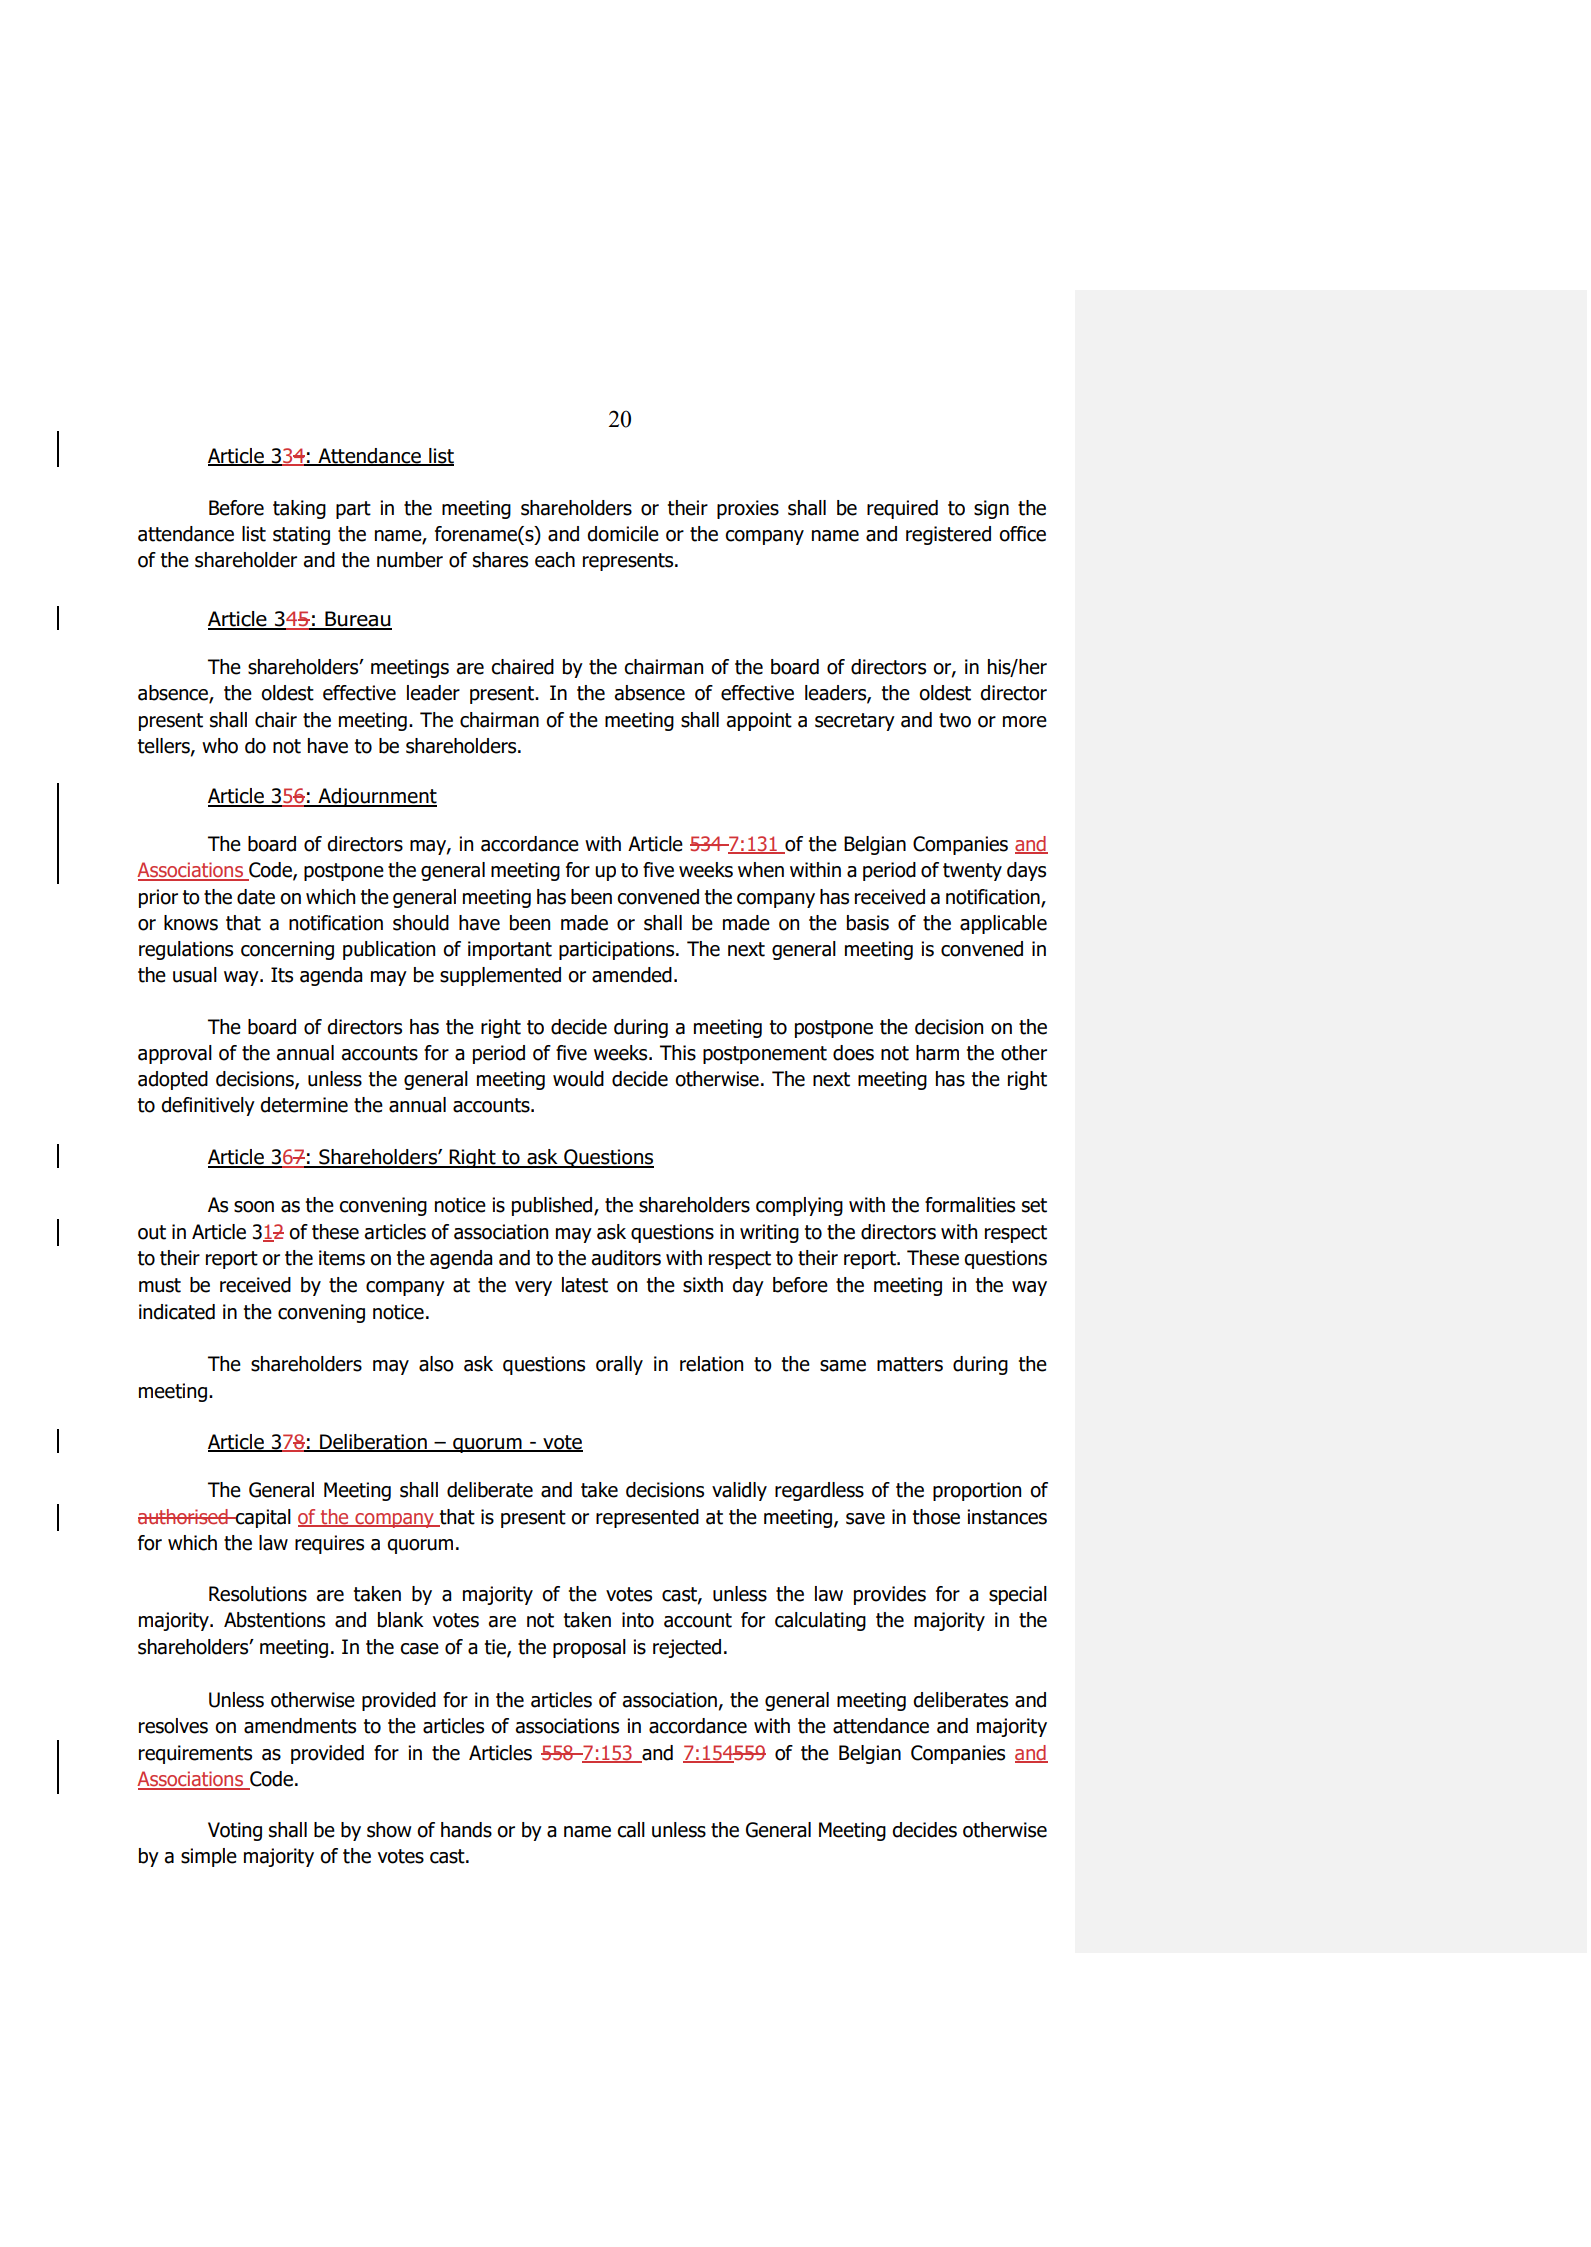 The image size is (1591, 2247). What do you see at coordinates (631, 1830) in the page?
I see `call` at bounding box center [631, 1830].
